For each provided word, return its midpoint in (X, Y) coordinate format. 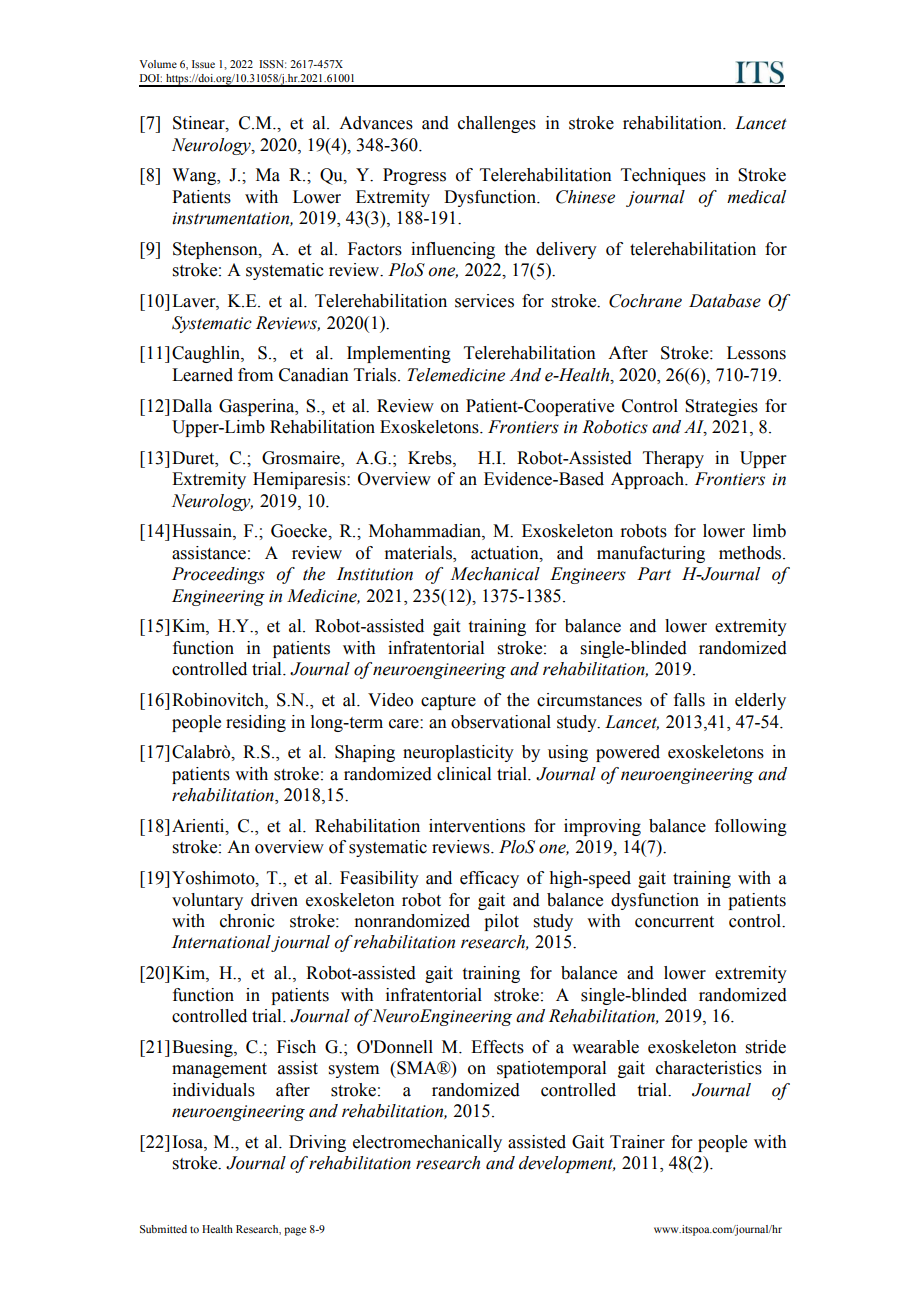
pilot (501, 922)
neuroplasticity (458, 753)
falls (689, 700)
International (222, 943)
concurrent (674, 922)
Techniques (663, 176)
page (295, 1231)
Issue (203, 64)
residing (256, 723)
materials (419, 554)
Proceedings (218, 575)
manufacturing (651, 554)
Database (725, 301)
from (255, 375)
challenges (497, 124)
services (484, 301)
